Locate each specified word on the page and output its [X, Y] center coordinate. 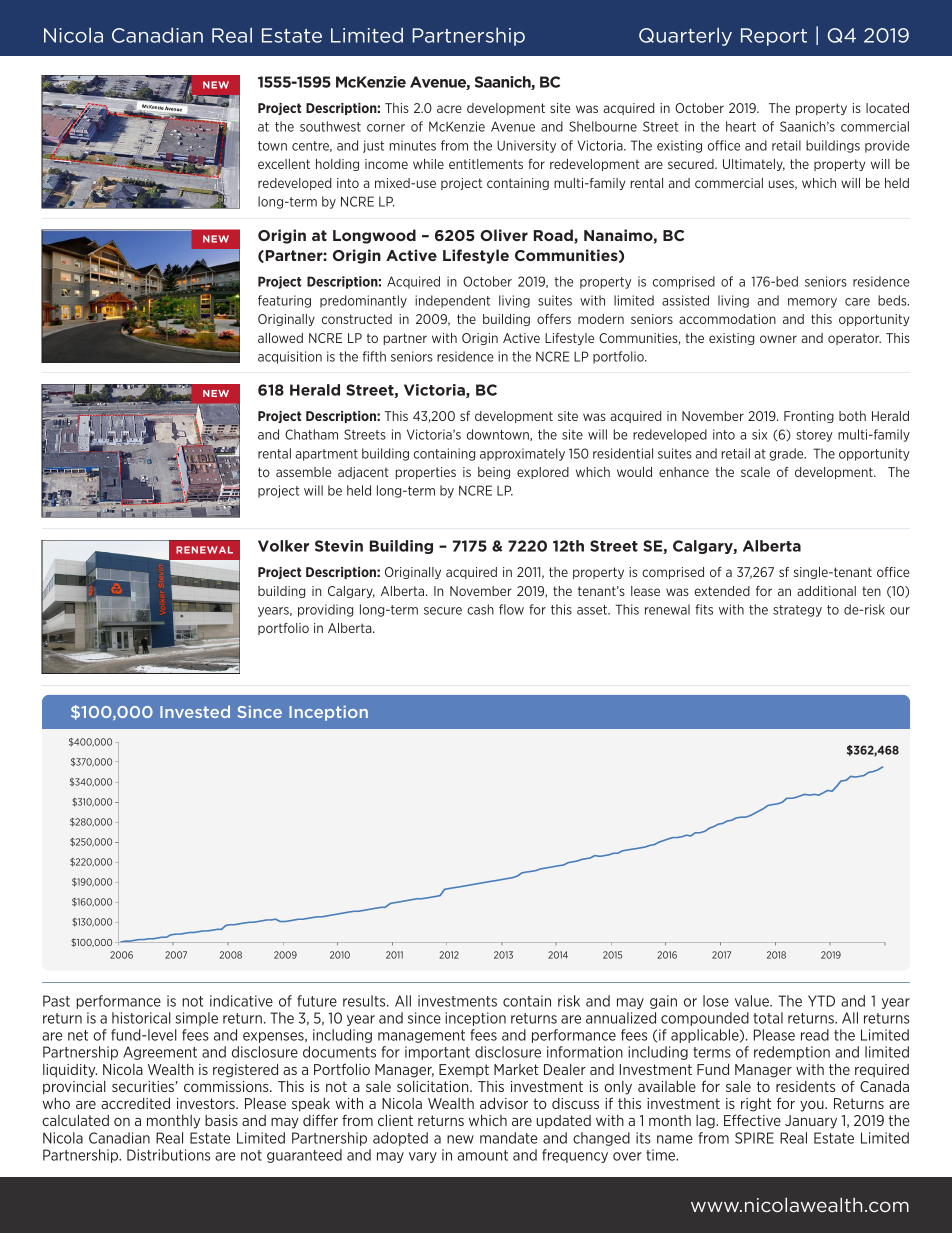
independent [452, 301]
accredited [135, 1103]
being [494, 473]
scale [755, 472]
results [365, 1001]
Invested [195, 711]
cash [480, 609]
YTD [821, 1001]
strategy [797, 611]
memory [812, 303]
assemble [304, 472]
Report [774, 37]
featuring [284, 301]
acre [449, 109]
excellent [284, 164]
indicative [241, 1001]
